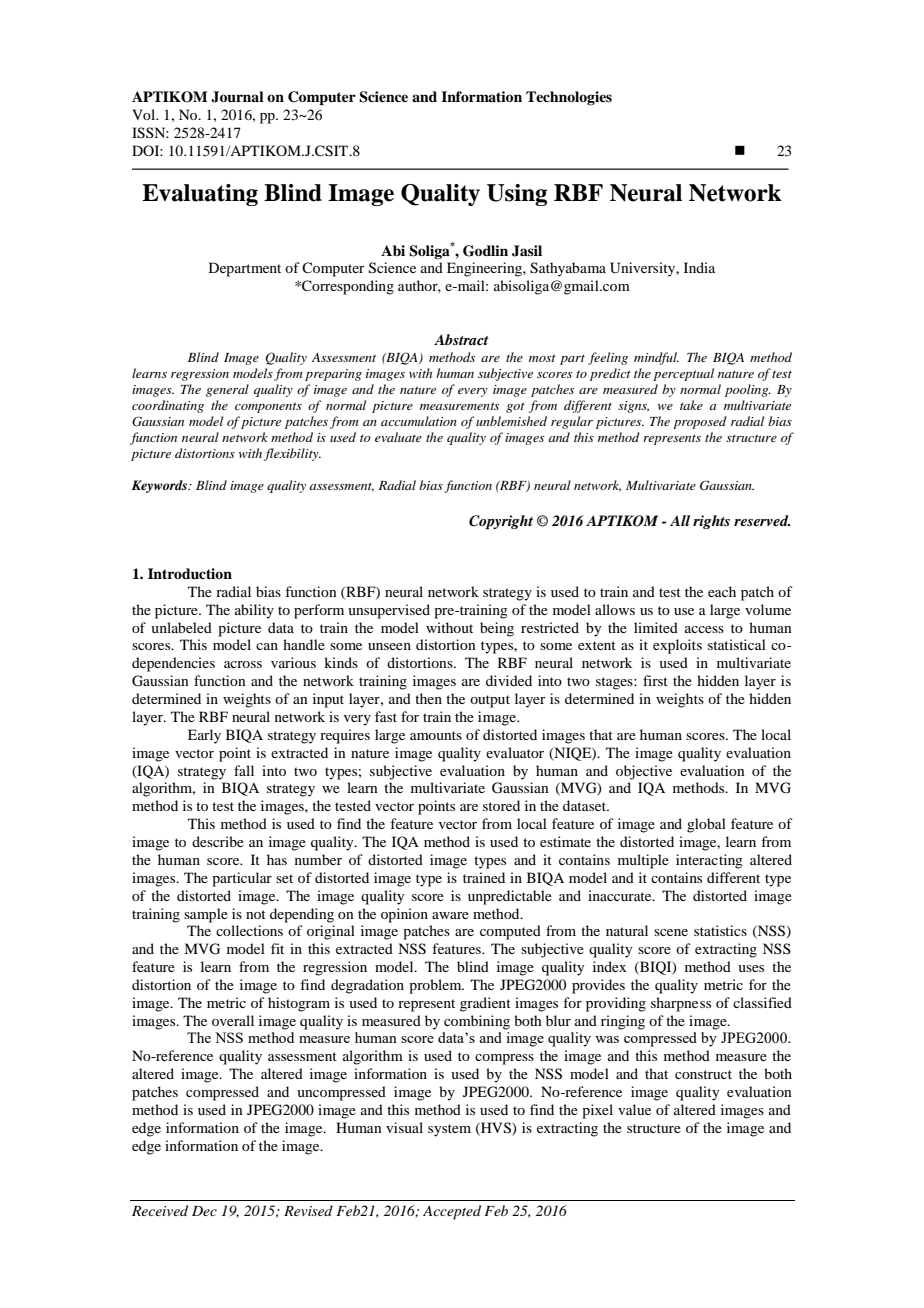  I want to click on stored, so click(501, 805).
